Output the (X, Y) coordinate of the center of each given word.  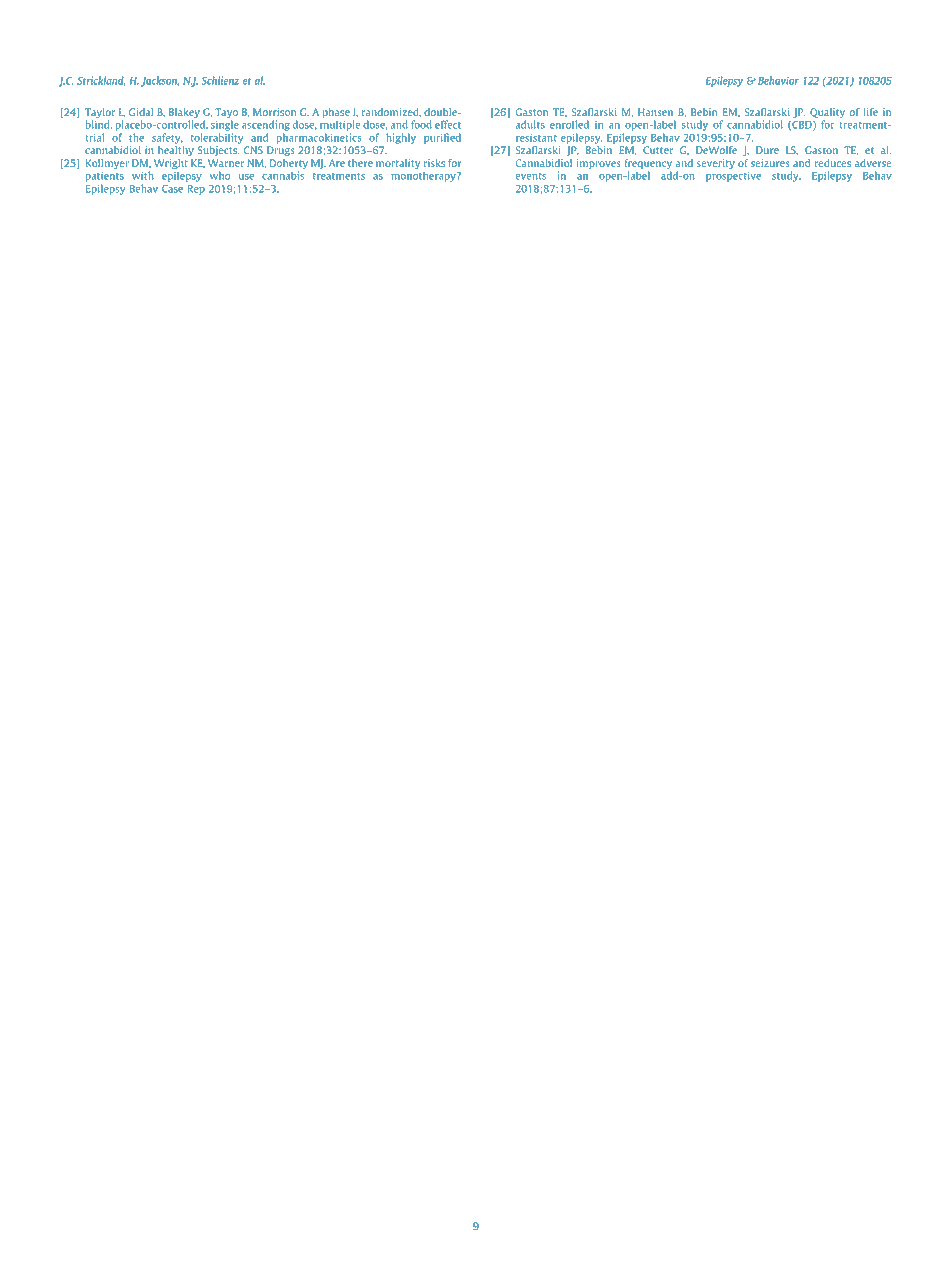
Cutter (658, 150)
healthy (176, 151)
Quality (827, 114)
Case (172, 189)
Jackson (160, 81)
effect (448, 124)
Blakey (184, 114)
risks (434, 163)
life (871, 112)
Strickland (101, 81)
